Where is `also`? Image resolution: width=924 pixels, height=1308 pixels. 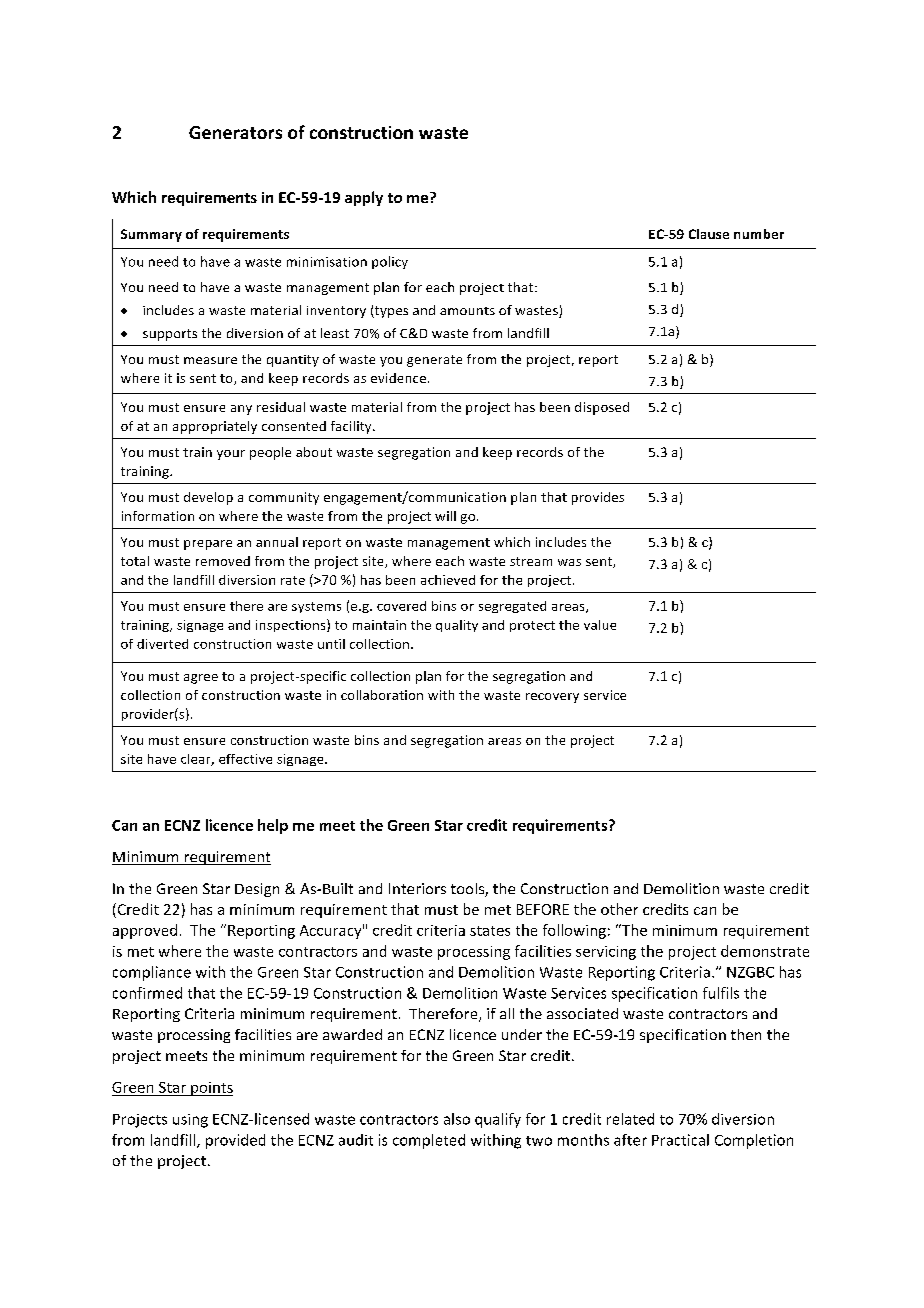
also is located at coordinates (457, 1119).
